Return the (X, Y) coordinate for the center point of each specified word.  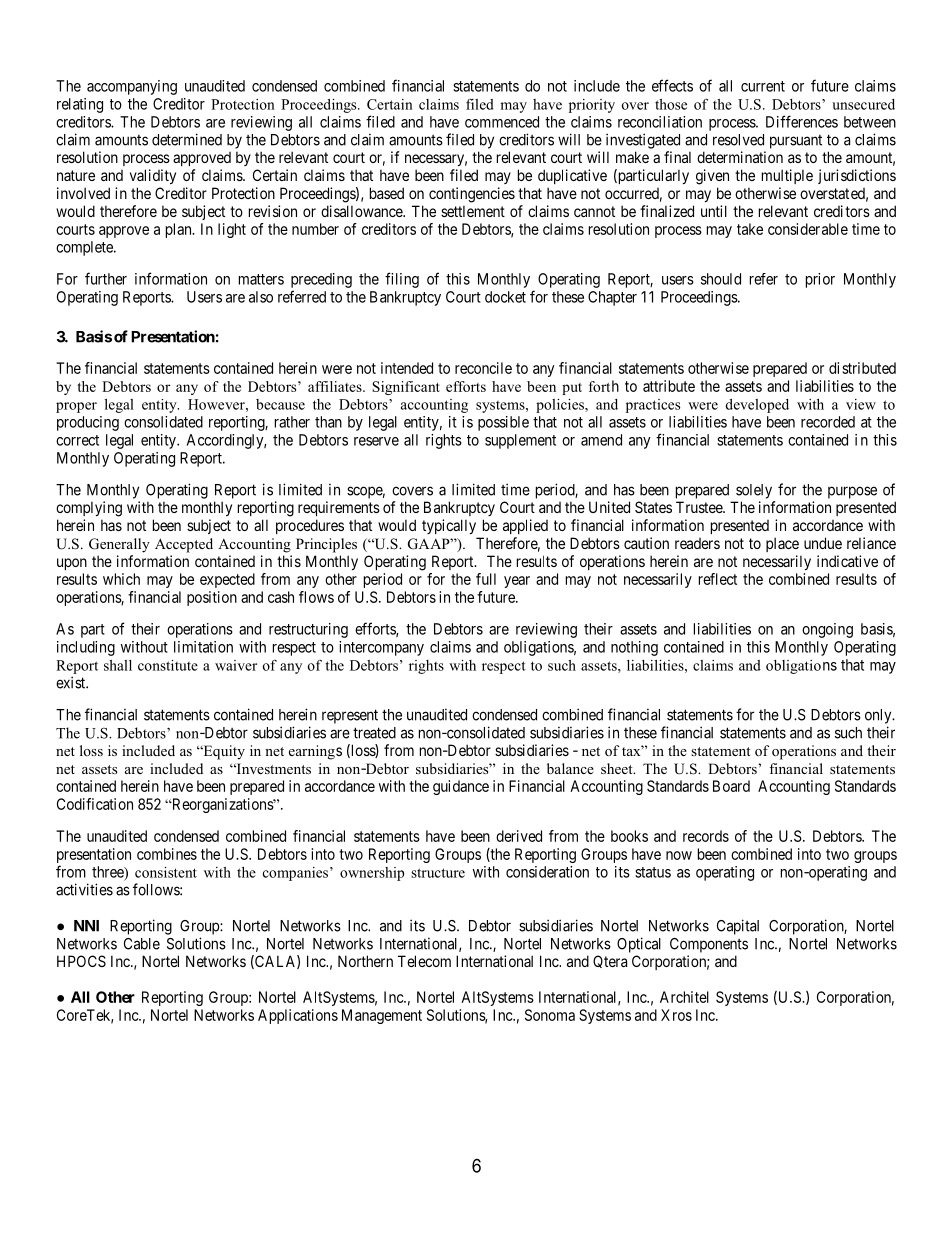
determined (187, 139)
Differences (802, 121)
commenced (502, 122)
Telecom (424, 961)
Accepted (184, 545)
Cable (142, 944)
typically (449, 526)
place (782, 544)
